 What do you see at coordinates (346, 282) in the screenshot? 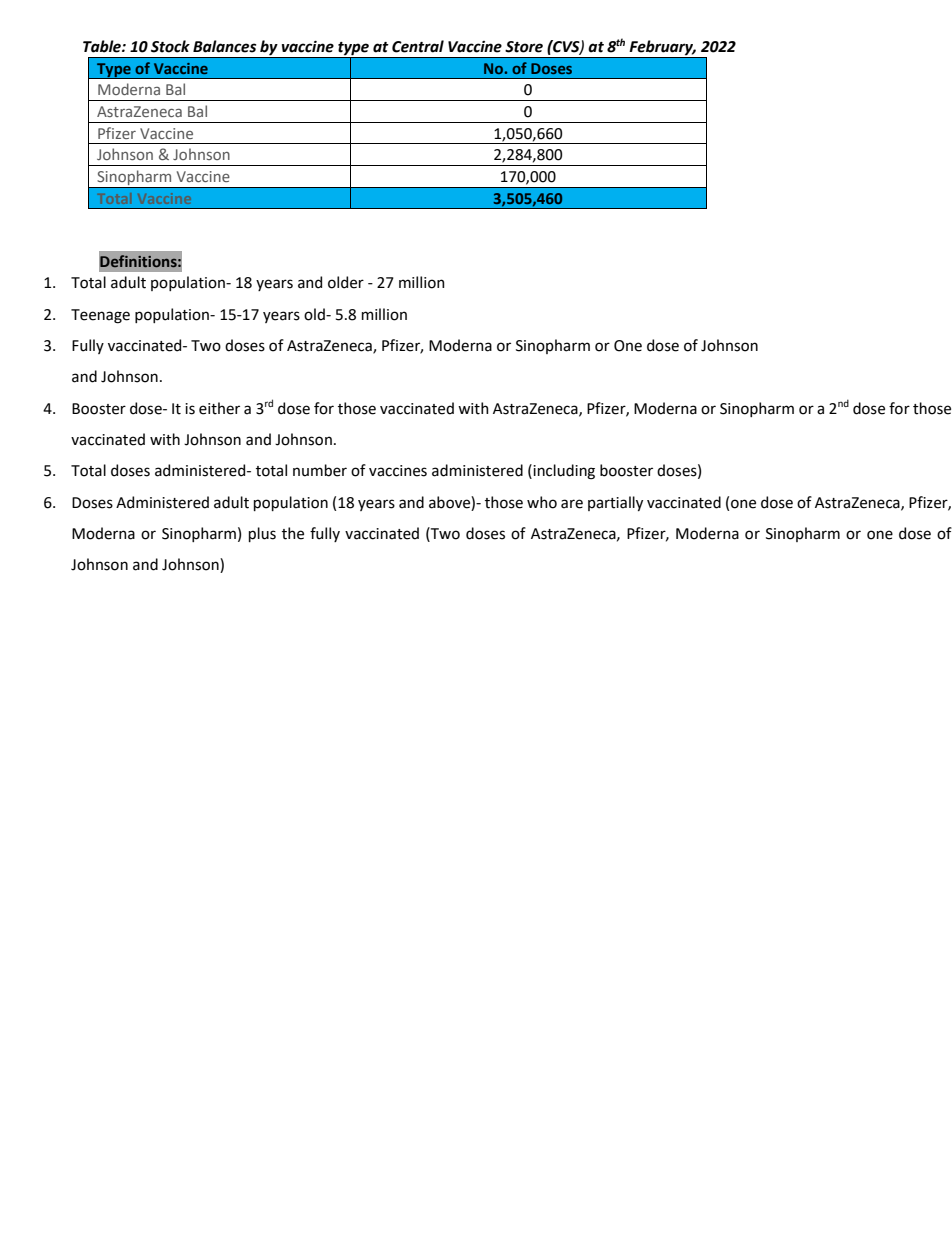
I see `older` at bounding box center [346, 282].
